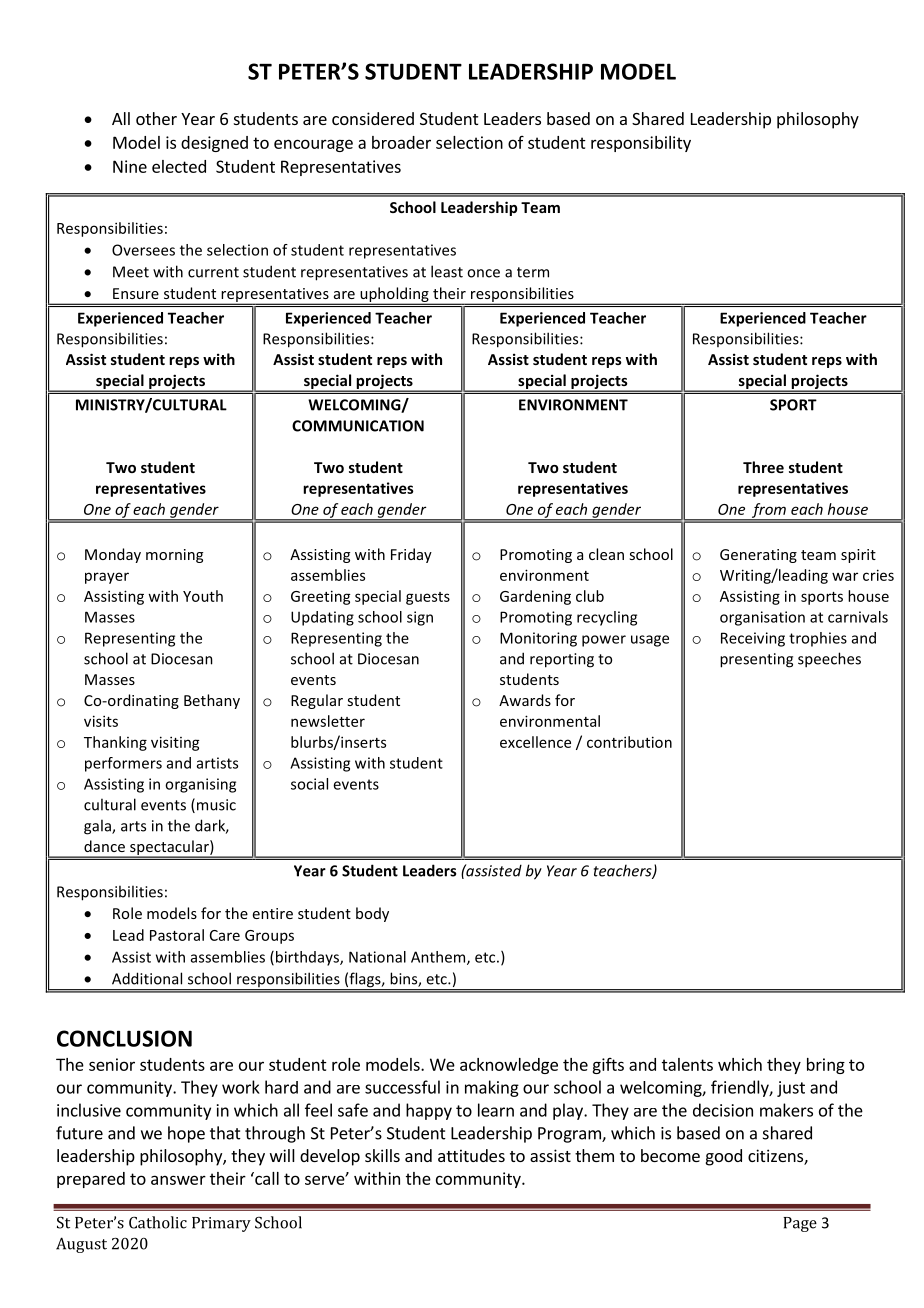 This screenshot has height=1308, width=924. Describe the element at coordinates (179, 166) in the screenshot. I see `elected` at that location.
